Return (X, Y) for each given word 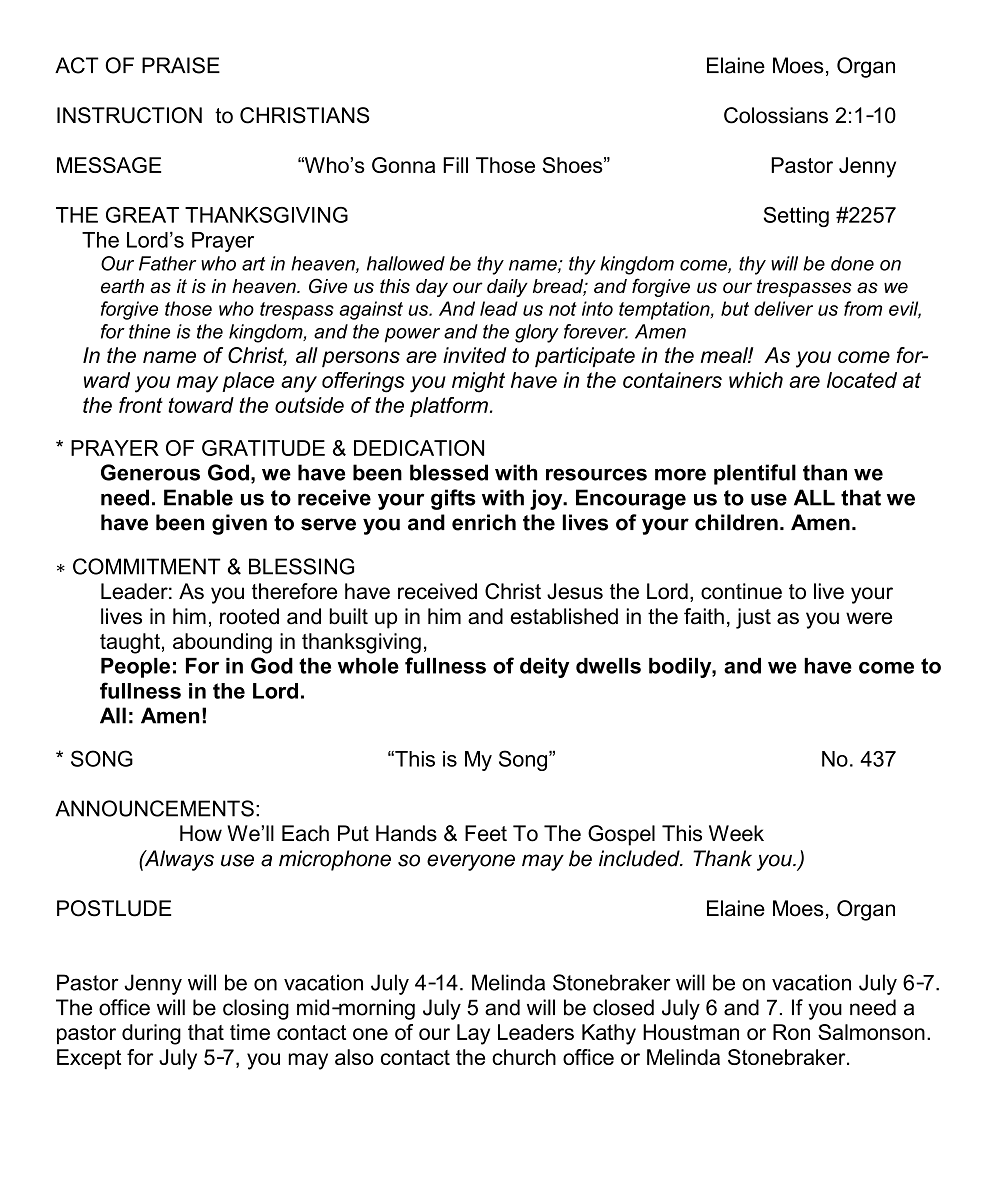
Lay (473, 1034)
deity (544, 668)
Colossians (776, 115)
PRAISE (181, 65)
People (135, 668)
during (151, 1034)
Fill (455, 165)
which (756, 380)
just (753, 618)
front (141, 405)
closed (623, 1007)
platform (449, 407)
